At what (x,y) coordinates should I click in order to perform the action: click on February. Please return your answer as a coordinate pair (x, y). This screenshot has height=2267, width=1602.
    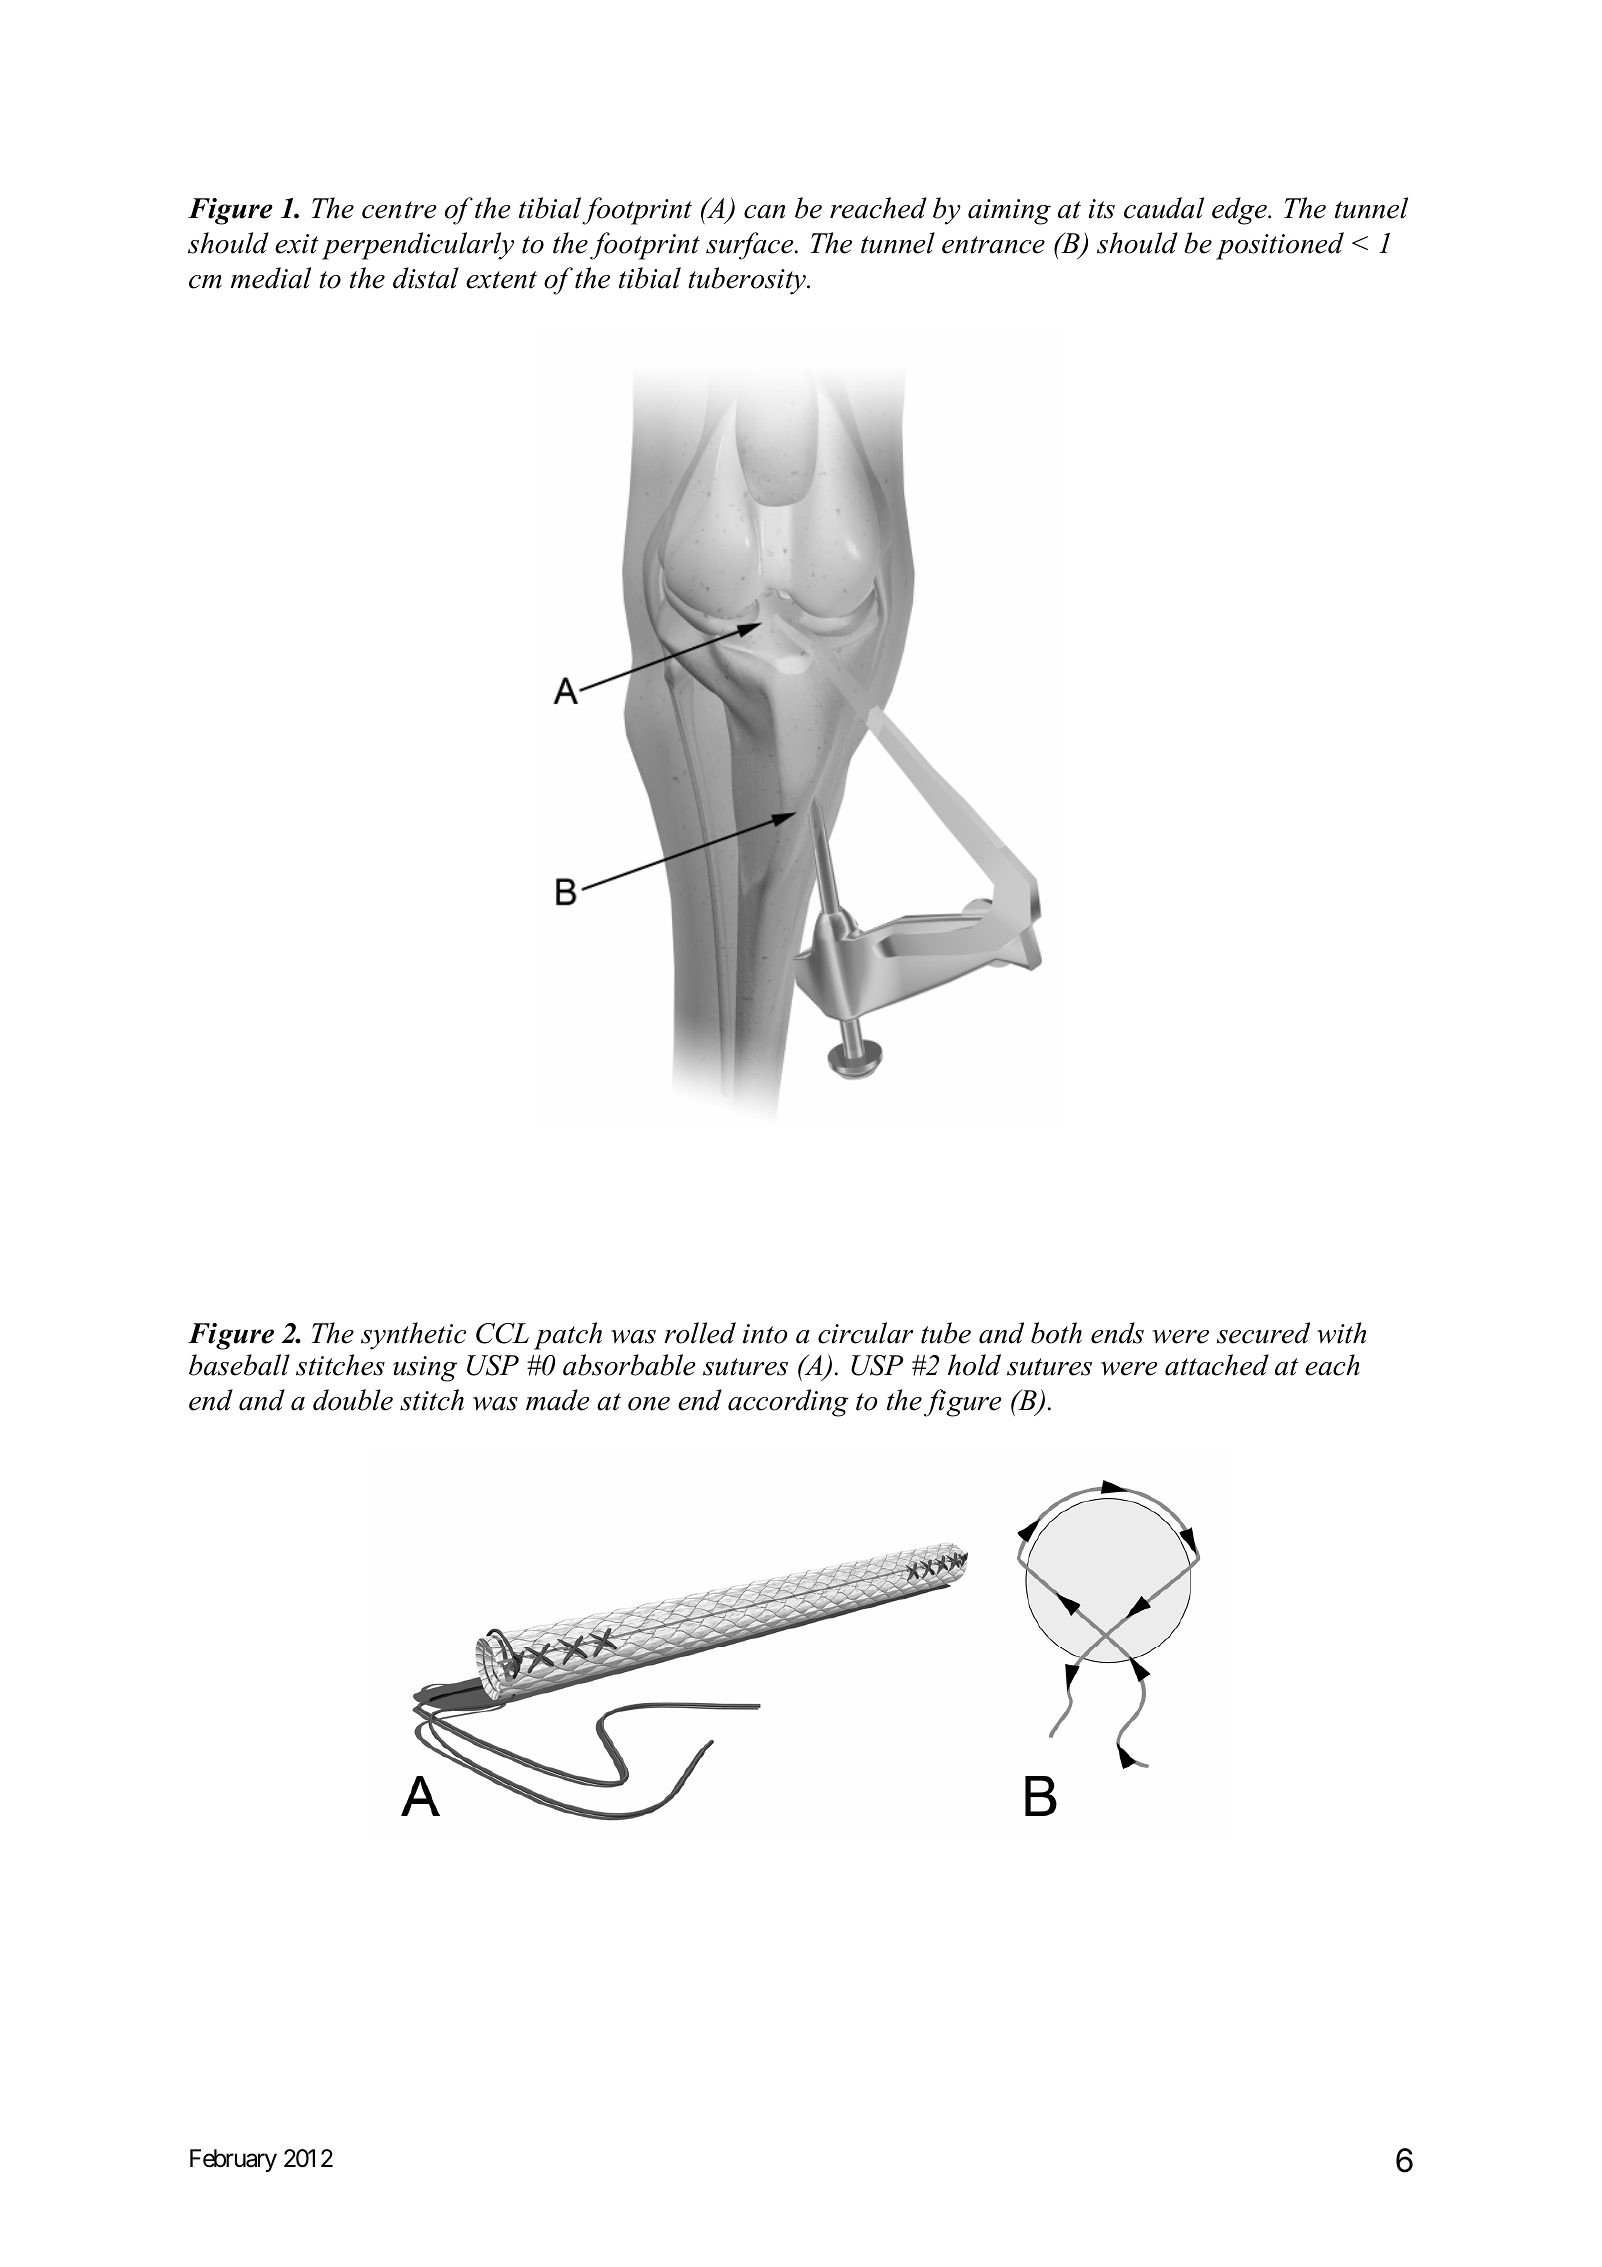
    Looking at the image, I should click on (233, 2160).
